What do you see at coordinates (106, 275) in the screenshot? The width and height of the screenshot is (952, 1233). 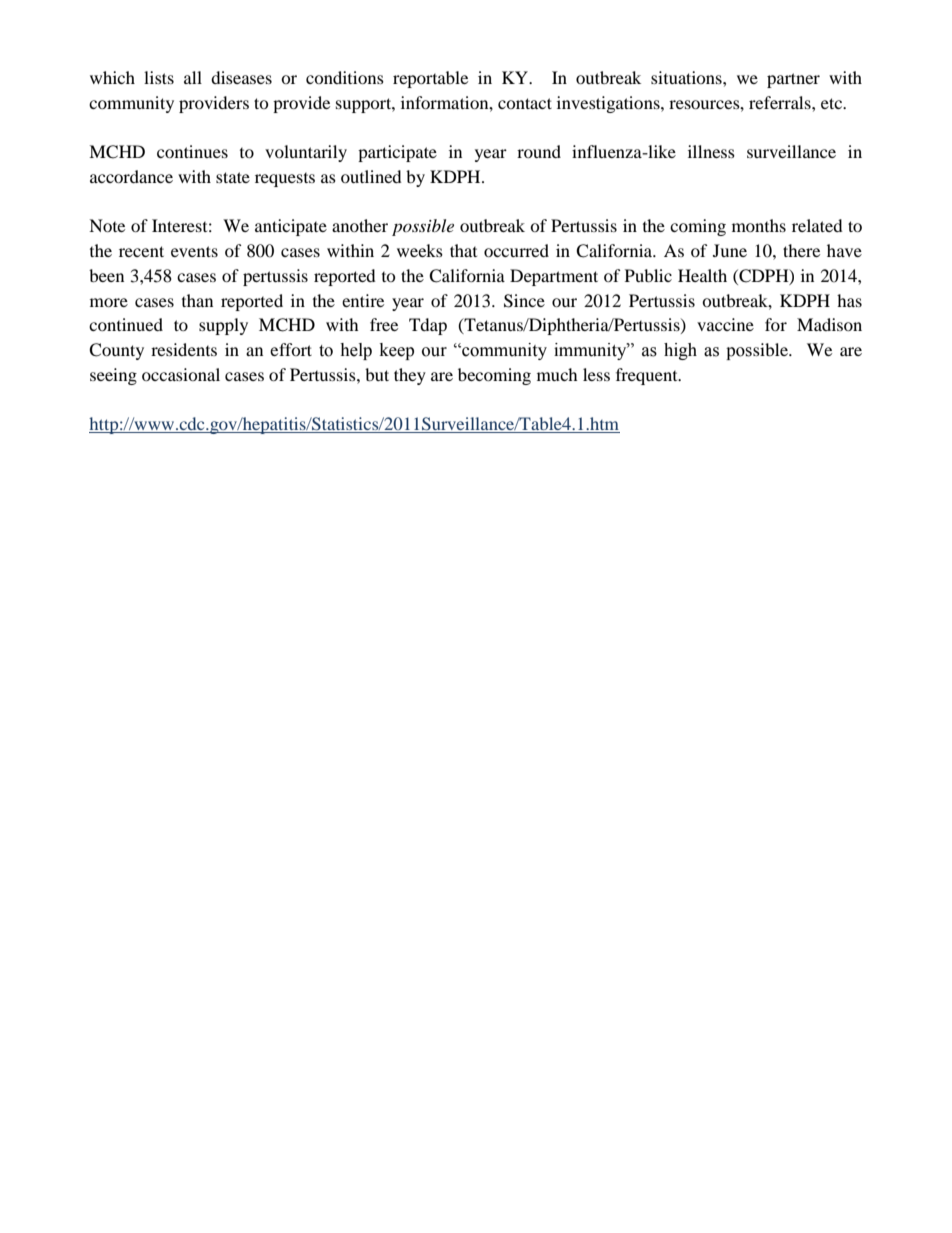 I see `been` at bounding box center [106, 275].
